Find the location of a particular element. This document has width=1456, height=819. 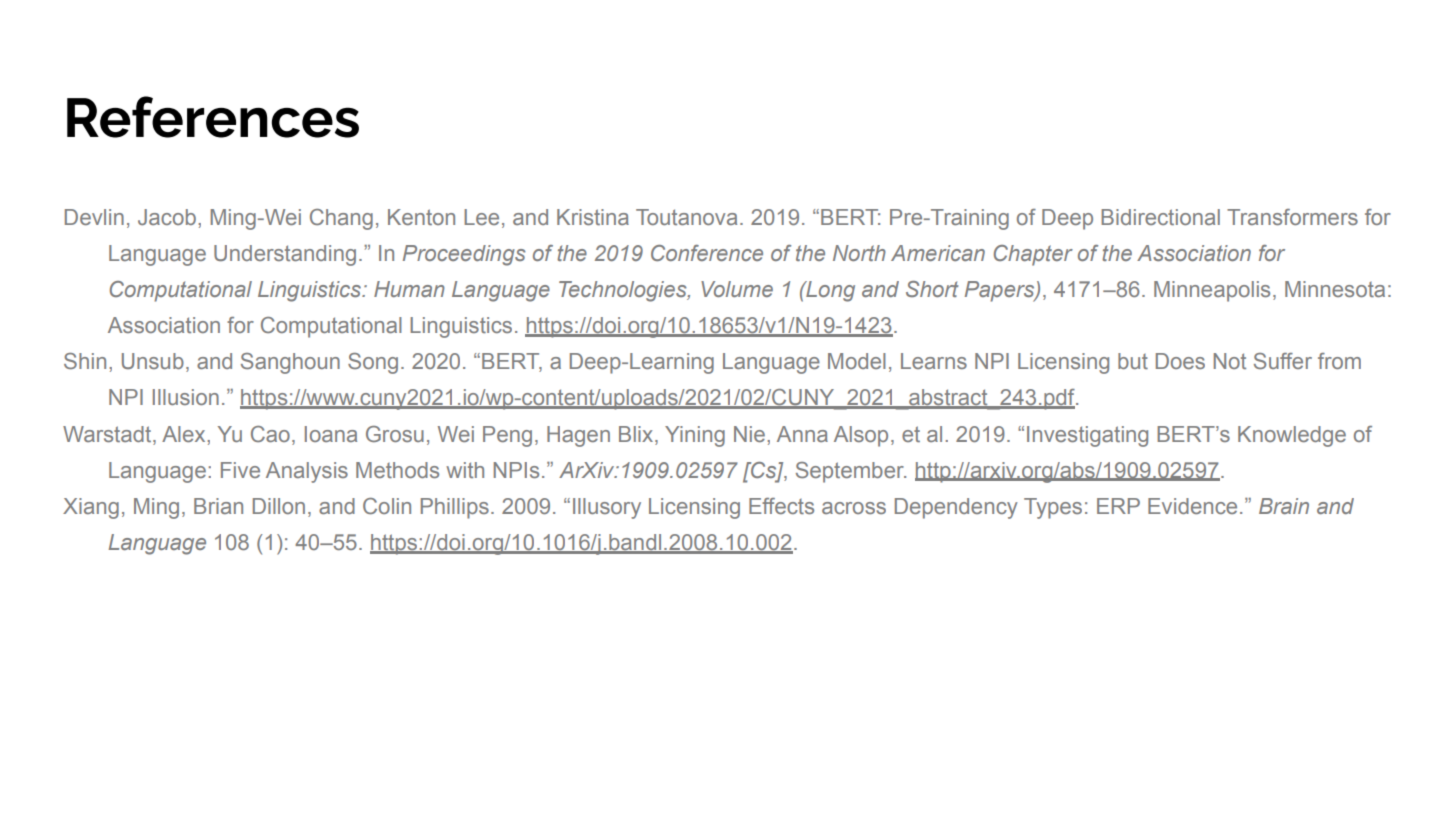

References is located at coordinates (213, 117).
